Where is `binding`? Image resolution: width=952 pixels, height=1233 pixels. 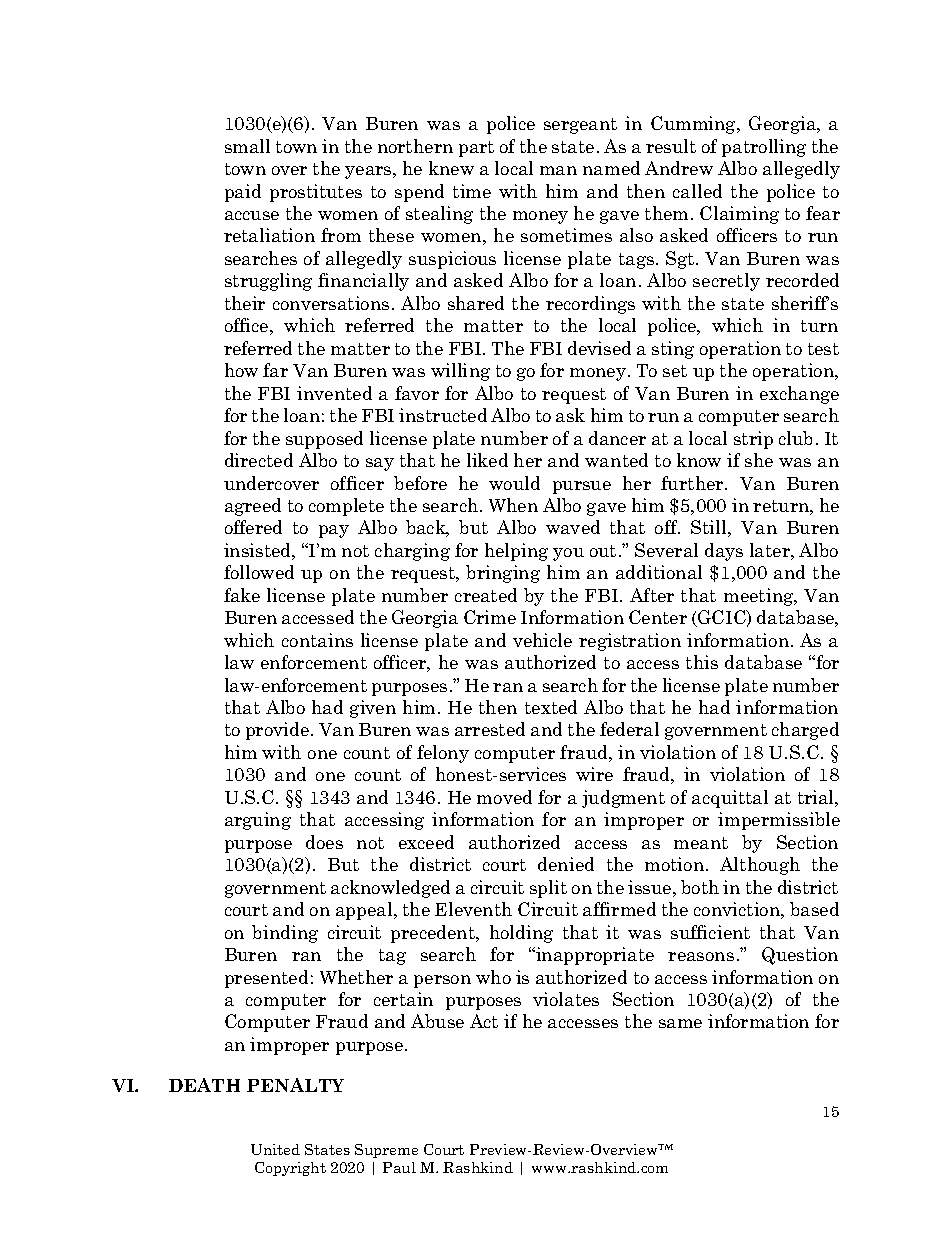 binding is located at coordinates (285, 934).
